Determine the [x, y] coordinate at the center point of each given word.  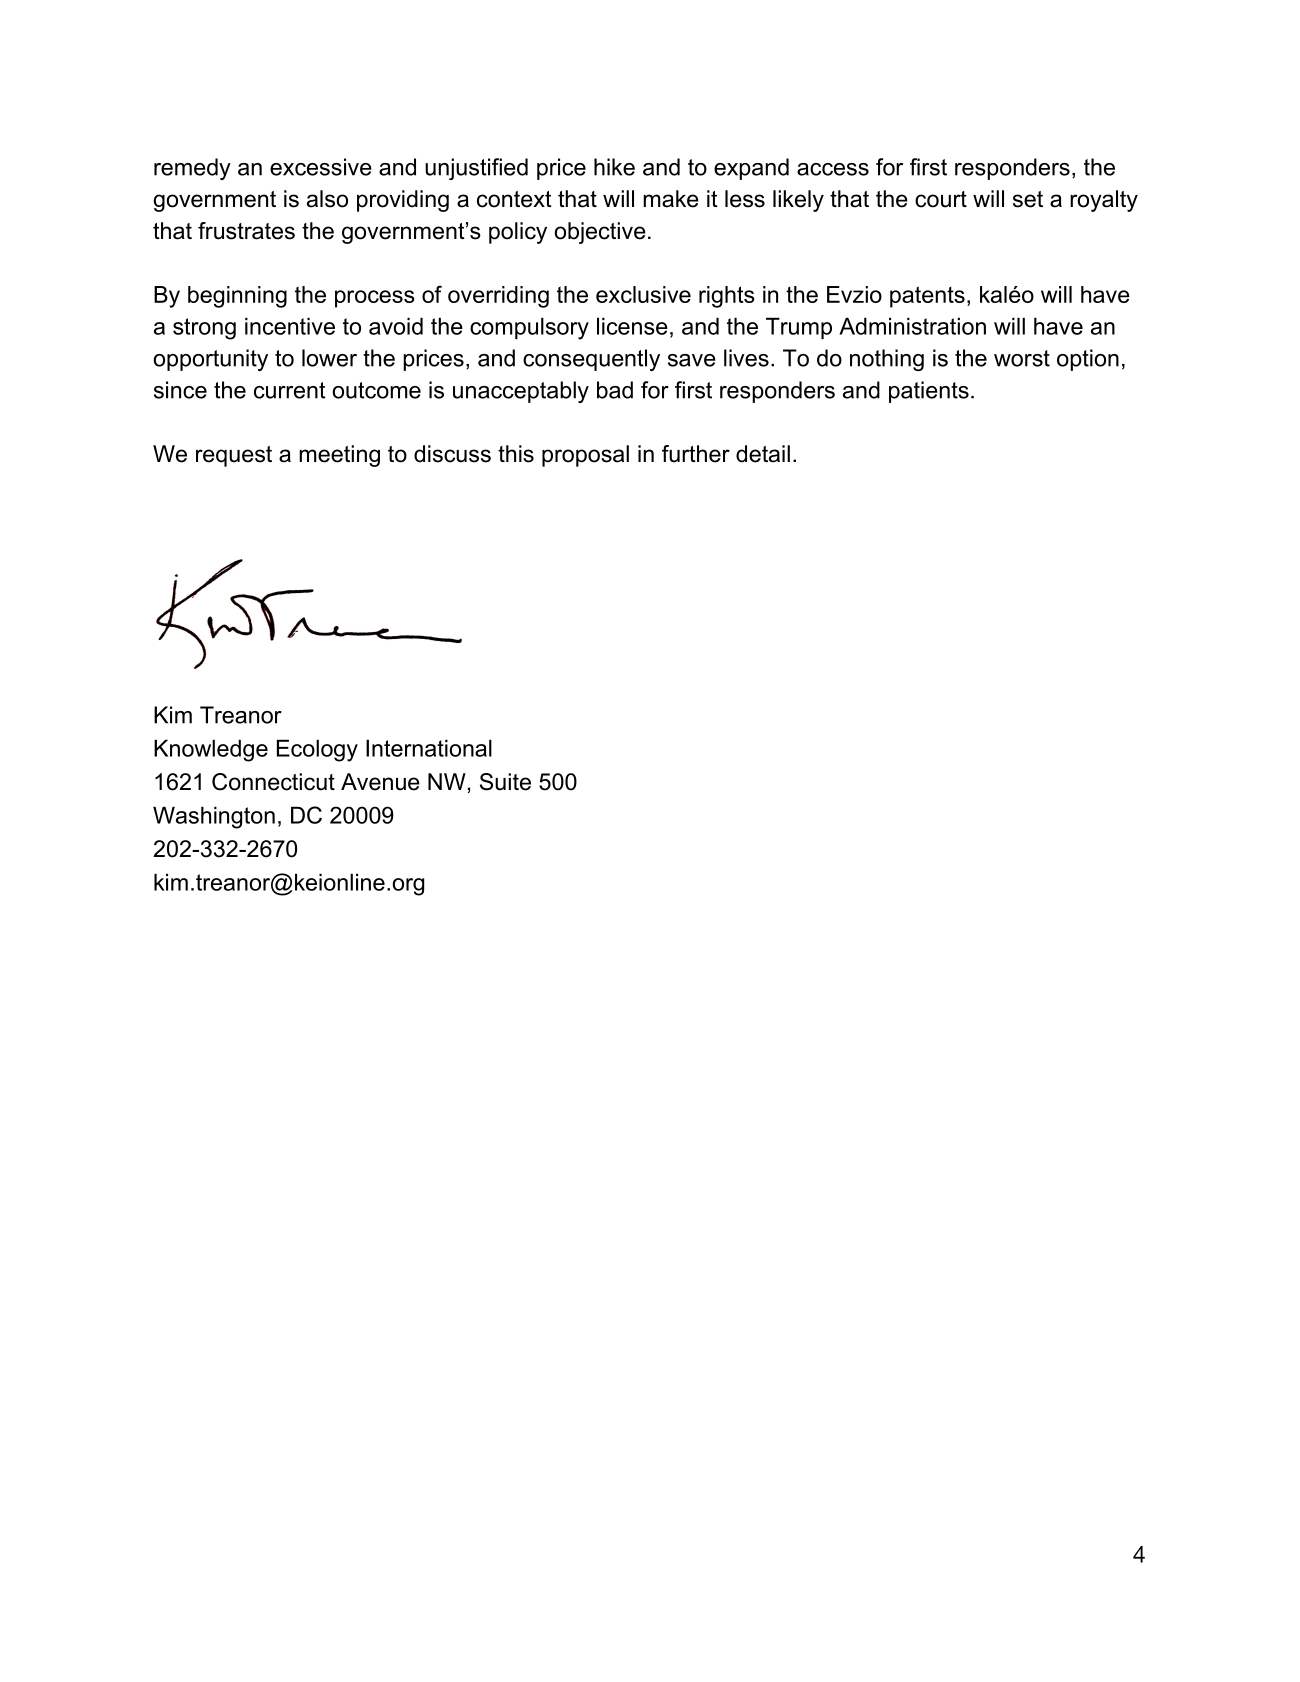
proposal [585, 456]
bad [615, 390]
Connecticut [273, 782]
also [327, 199]
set [1028, 199]
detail [763, 454]
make [671, 199]
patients [929, 392]
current [290, 390]
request [234, 456]
